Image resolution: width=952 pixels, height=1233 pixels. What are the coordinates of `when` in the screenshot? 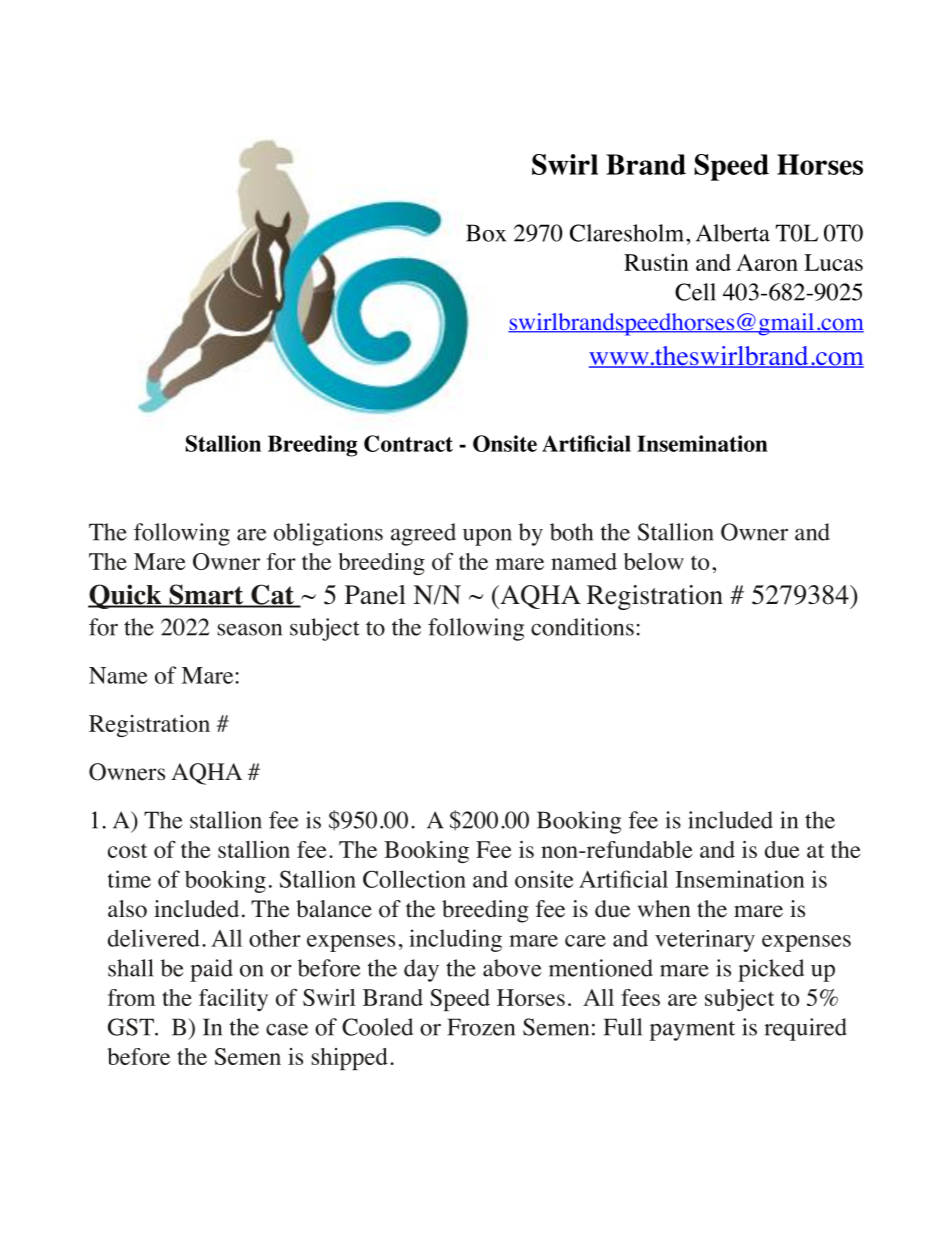 It's located at (664, 909).
